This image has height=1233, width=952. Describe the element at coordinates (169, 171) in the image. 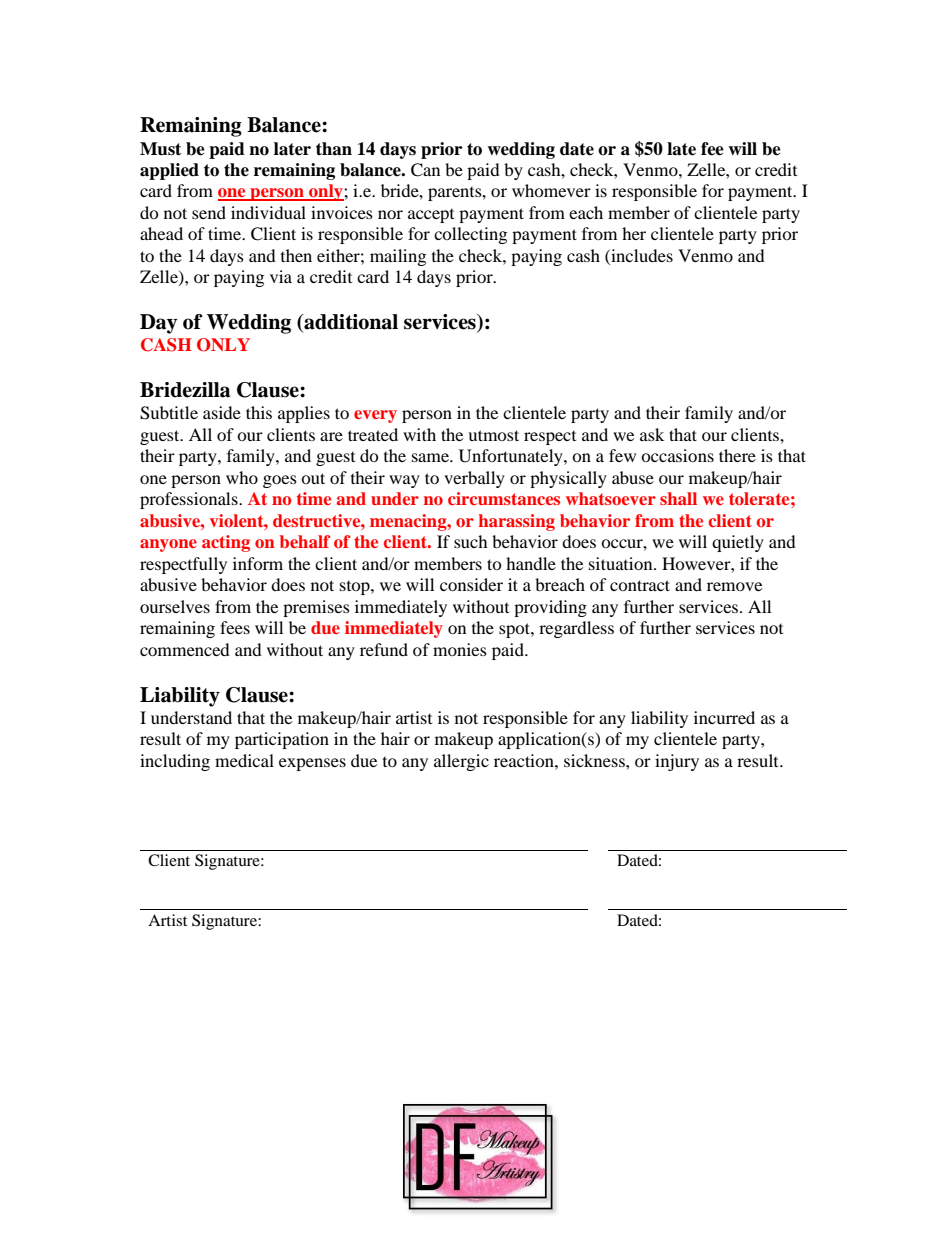

I see `applied` at that location.
